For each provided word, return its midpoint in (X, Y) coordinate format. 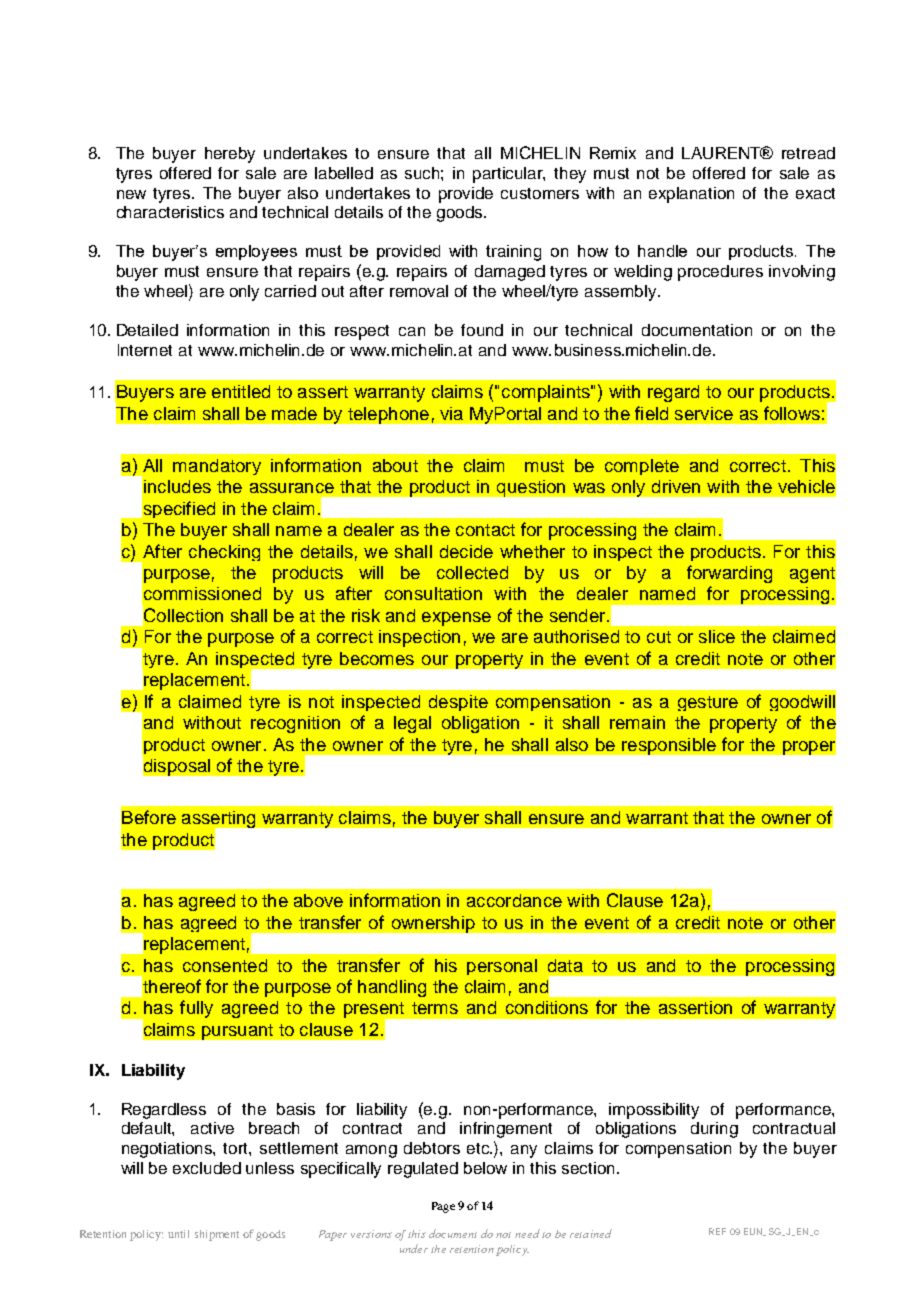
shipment (217, 1235)
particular (509, 175)
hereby (230, 155)
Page (443, 1207)
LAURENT (722, 153)
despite (458, 703)
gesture (708, 703)
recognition (295, 724)
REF (717, 1231)
